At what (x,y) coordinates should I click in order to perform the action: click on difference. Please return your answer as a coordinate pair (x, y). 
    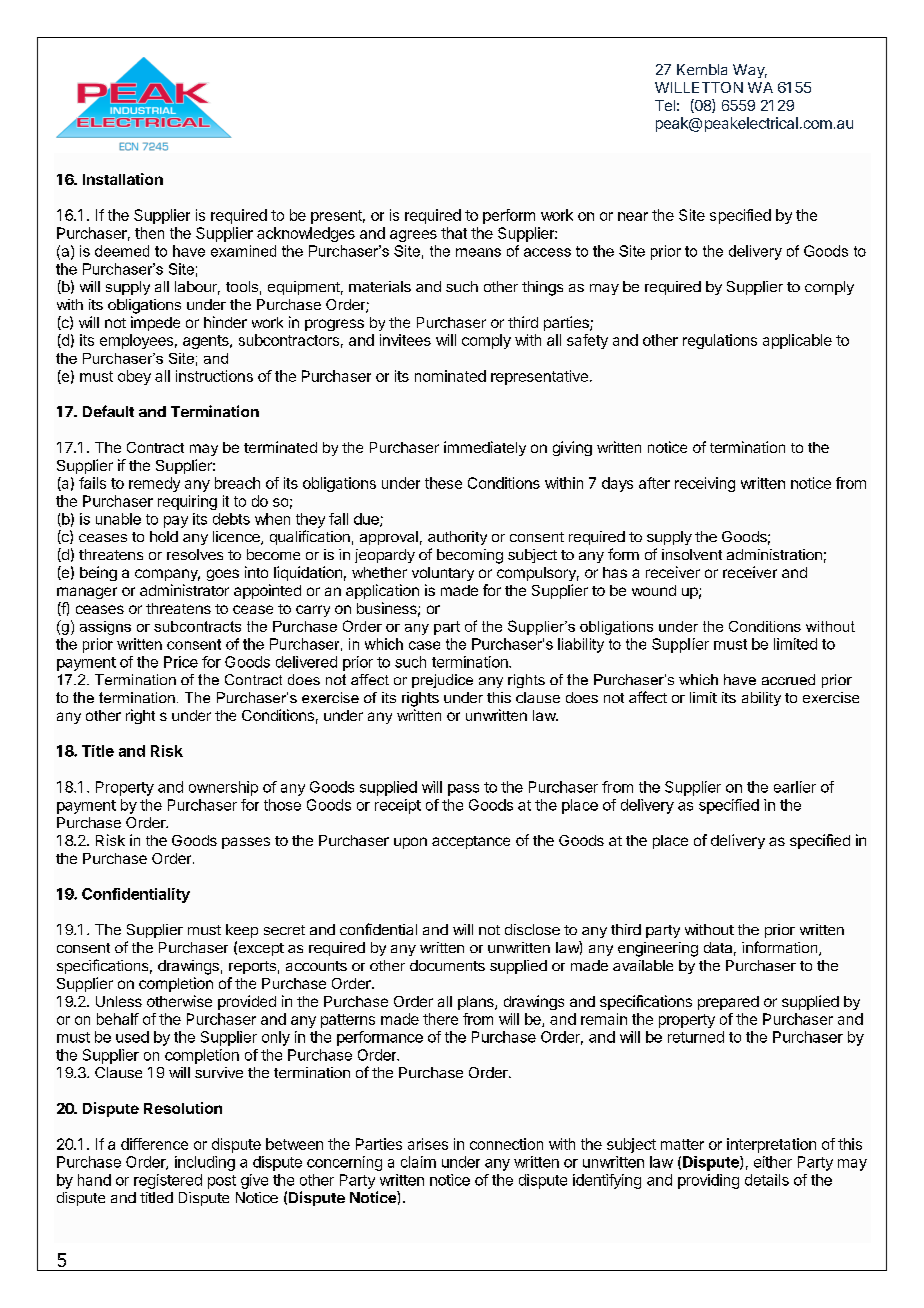
    Looking at the image, I should click on (154, 1144).
